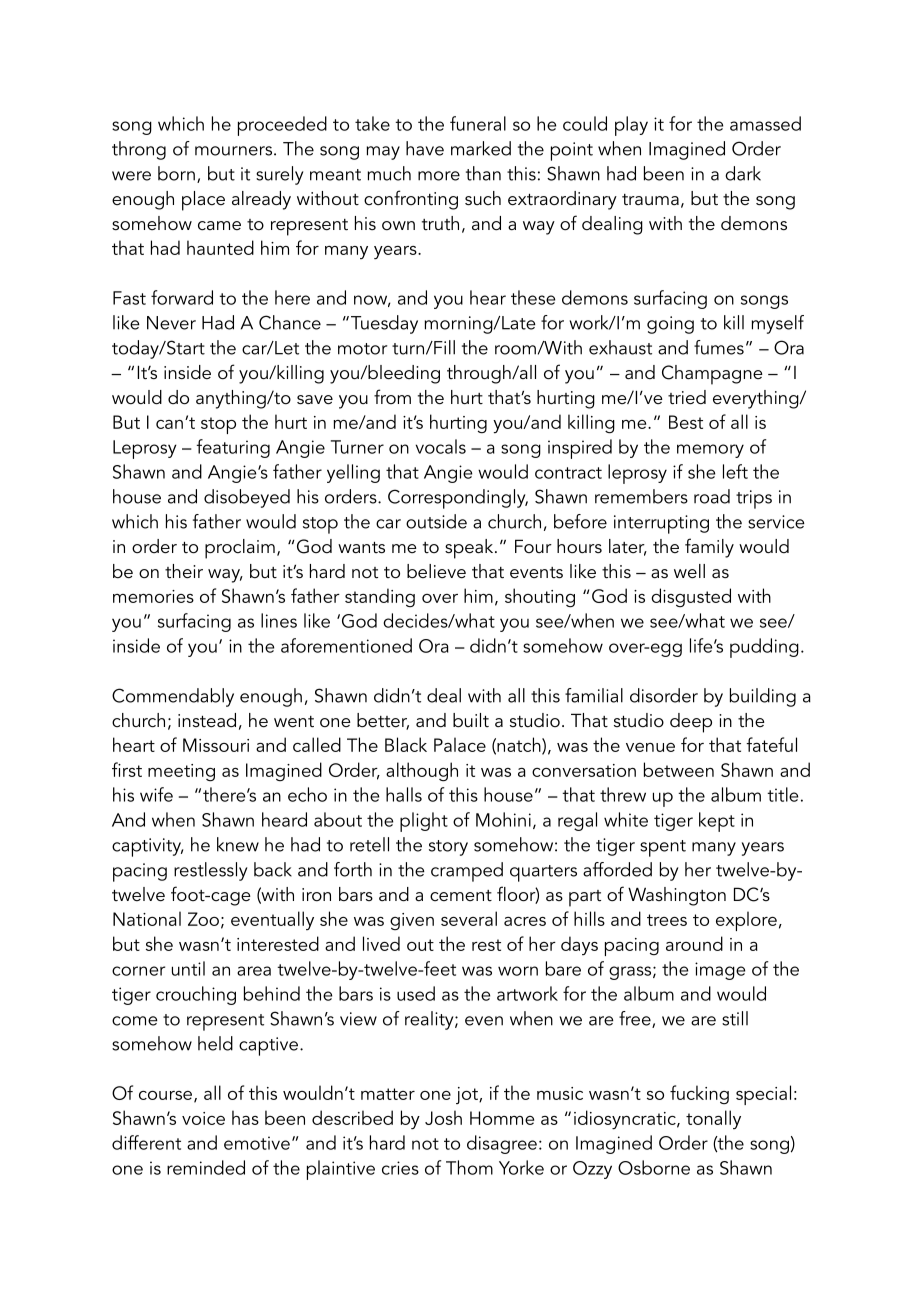 The width and height of the image is (924, 1308). What do you see at coordinates (471, 720) in the image?
I see `built` at bounding box center [471, 720].
